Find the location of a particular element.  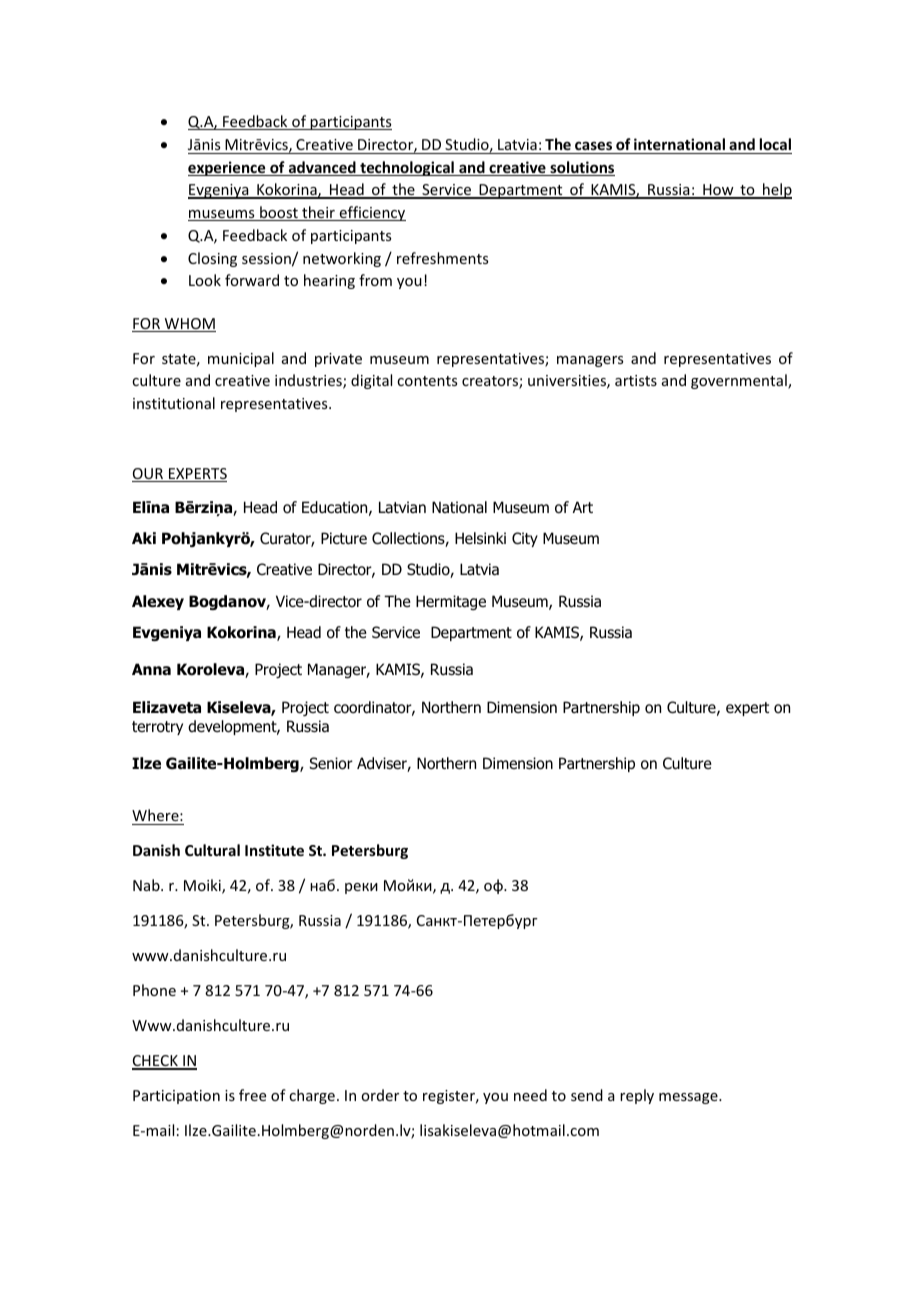

governmental is located at coordinates (740, 381).
